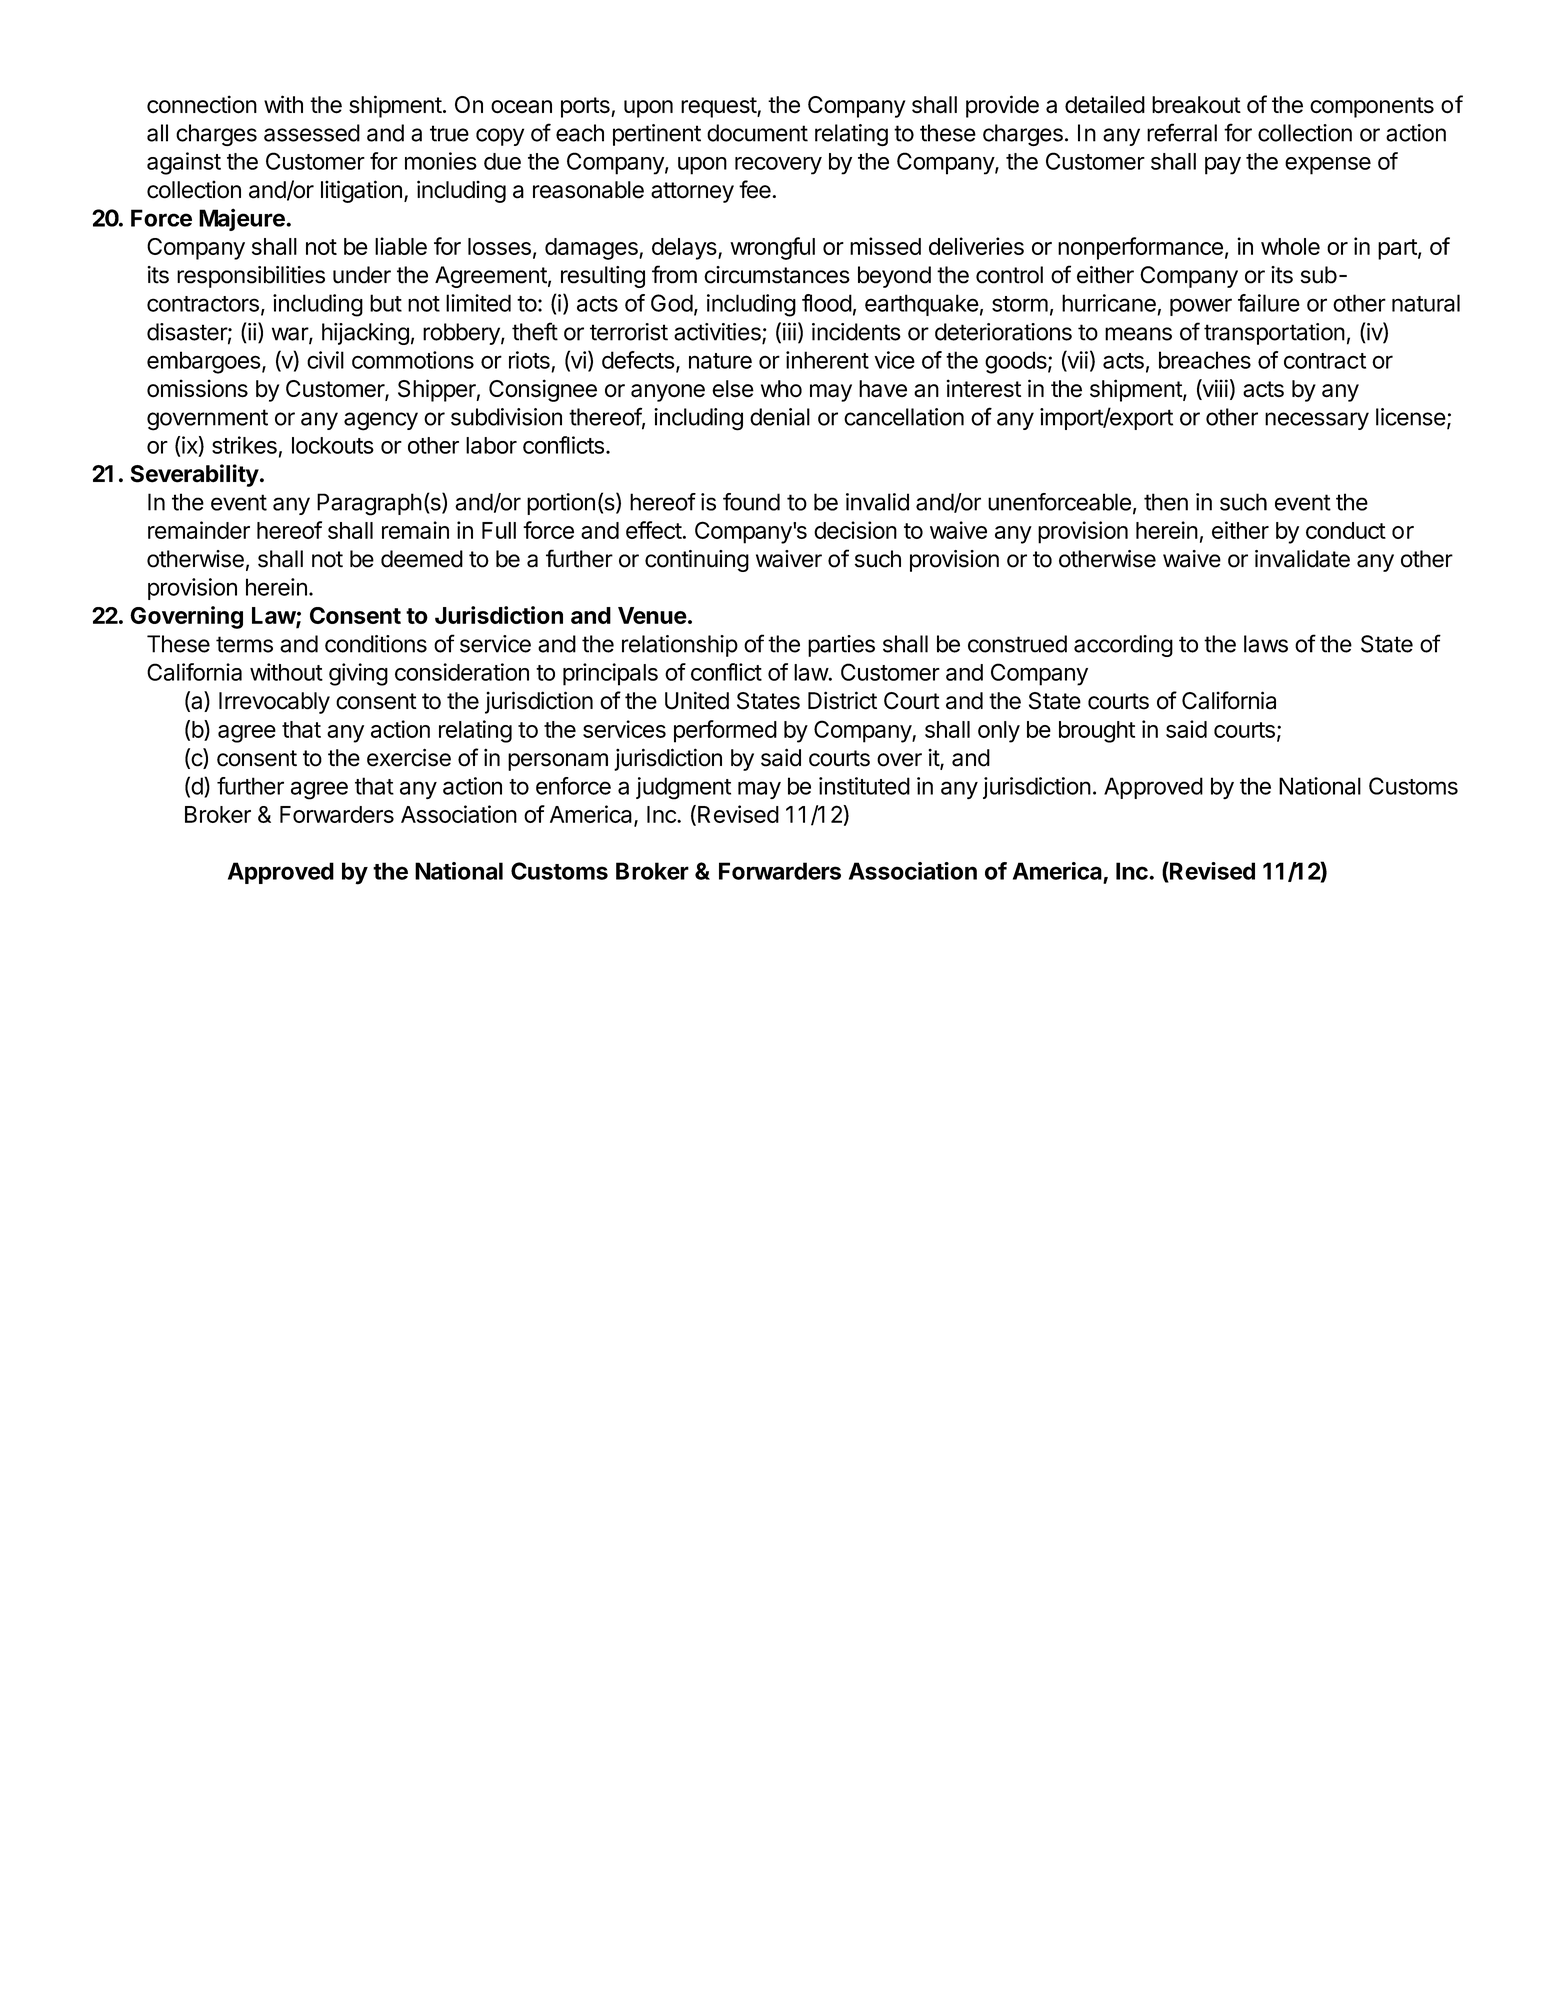  Describe the element at coordinates (757, 133) in the screenshot. I see `document` at that location.
